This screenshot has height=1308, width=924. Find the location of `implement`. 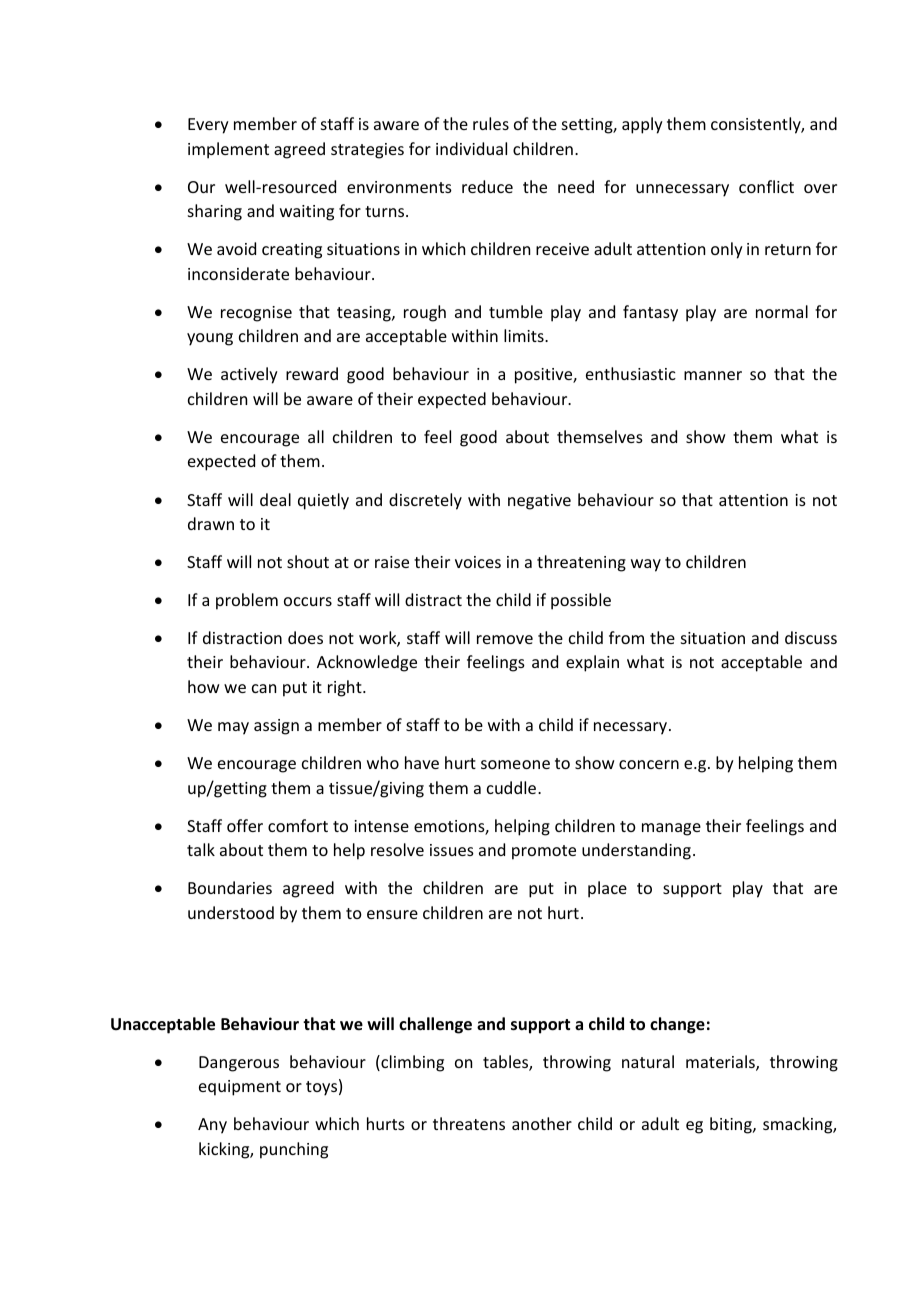

implement is located at coordinates (228, 150).
